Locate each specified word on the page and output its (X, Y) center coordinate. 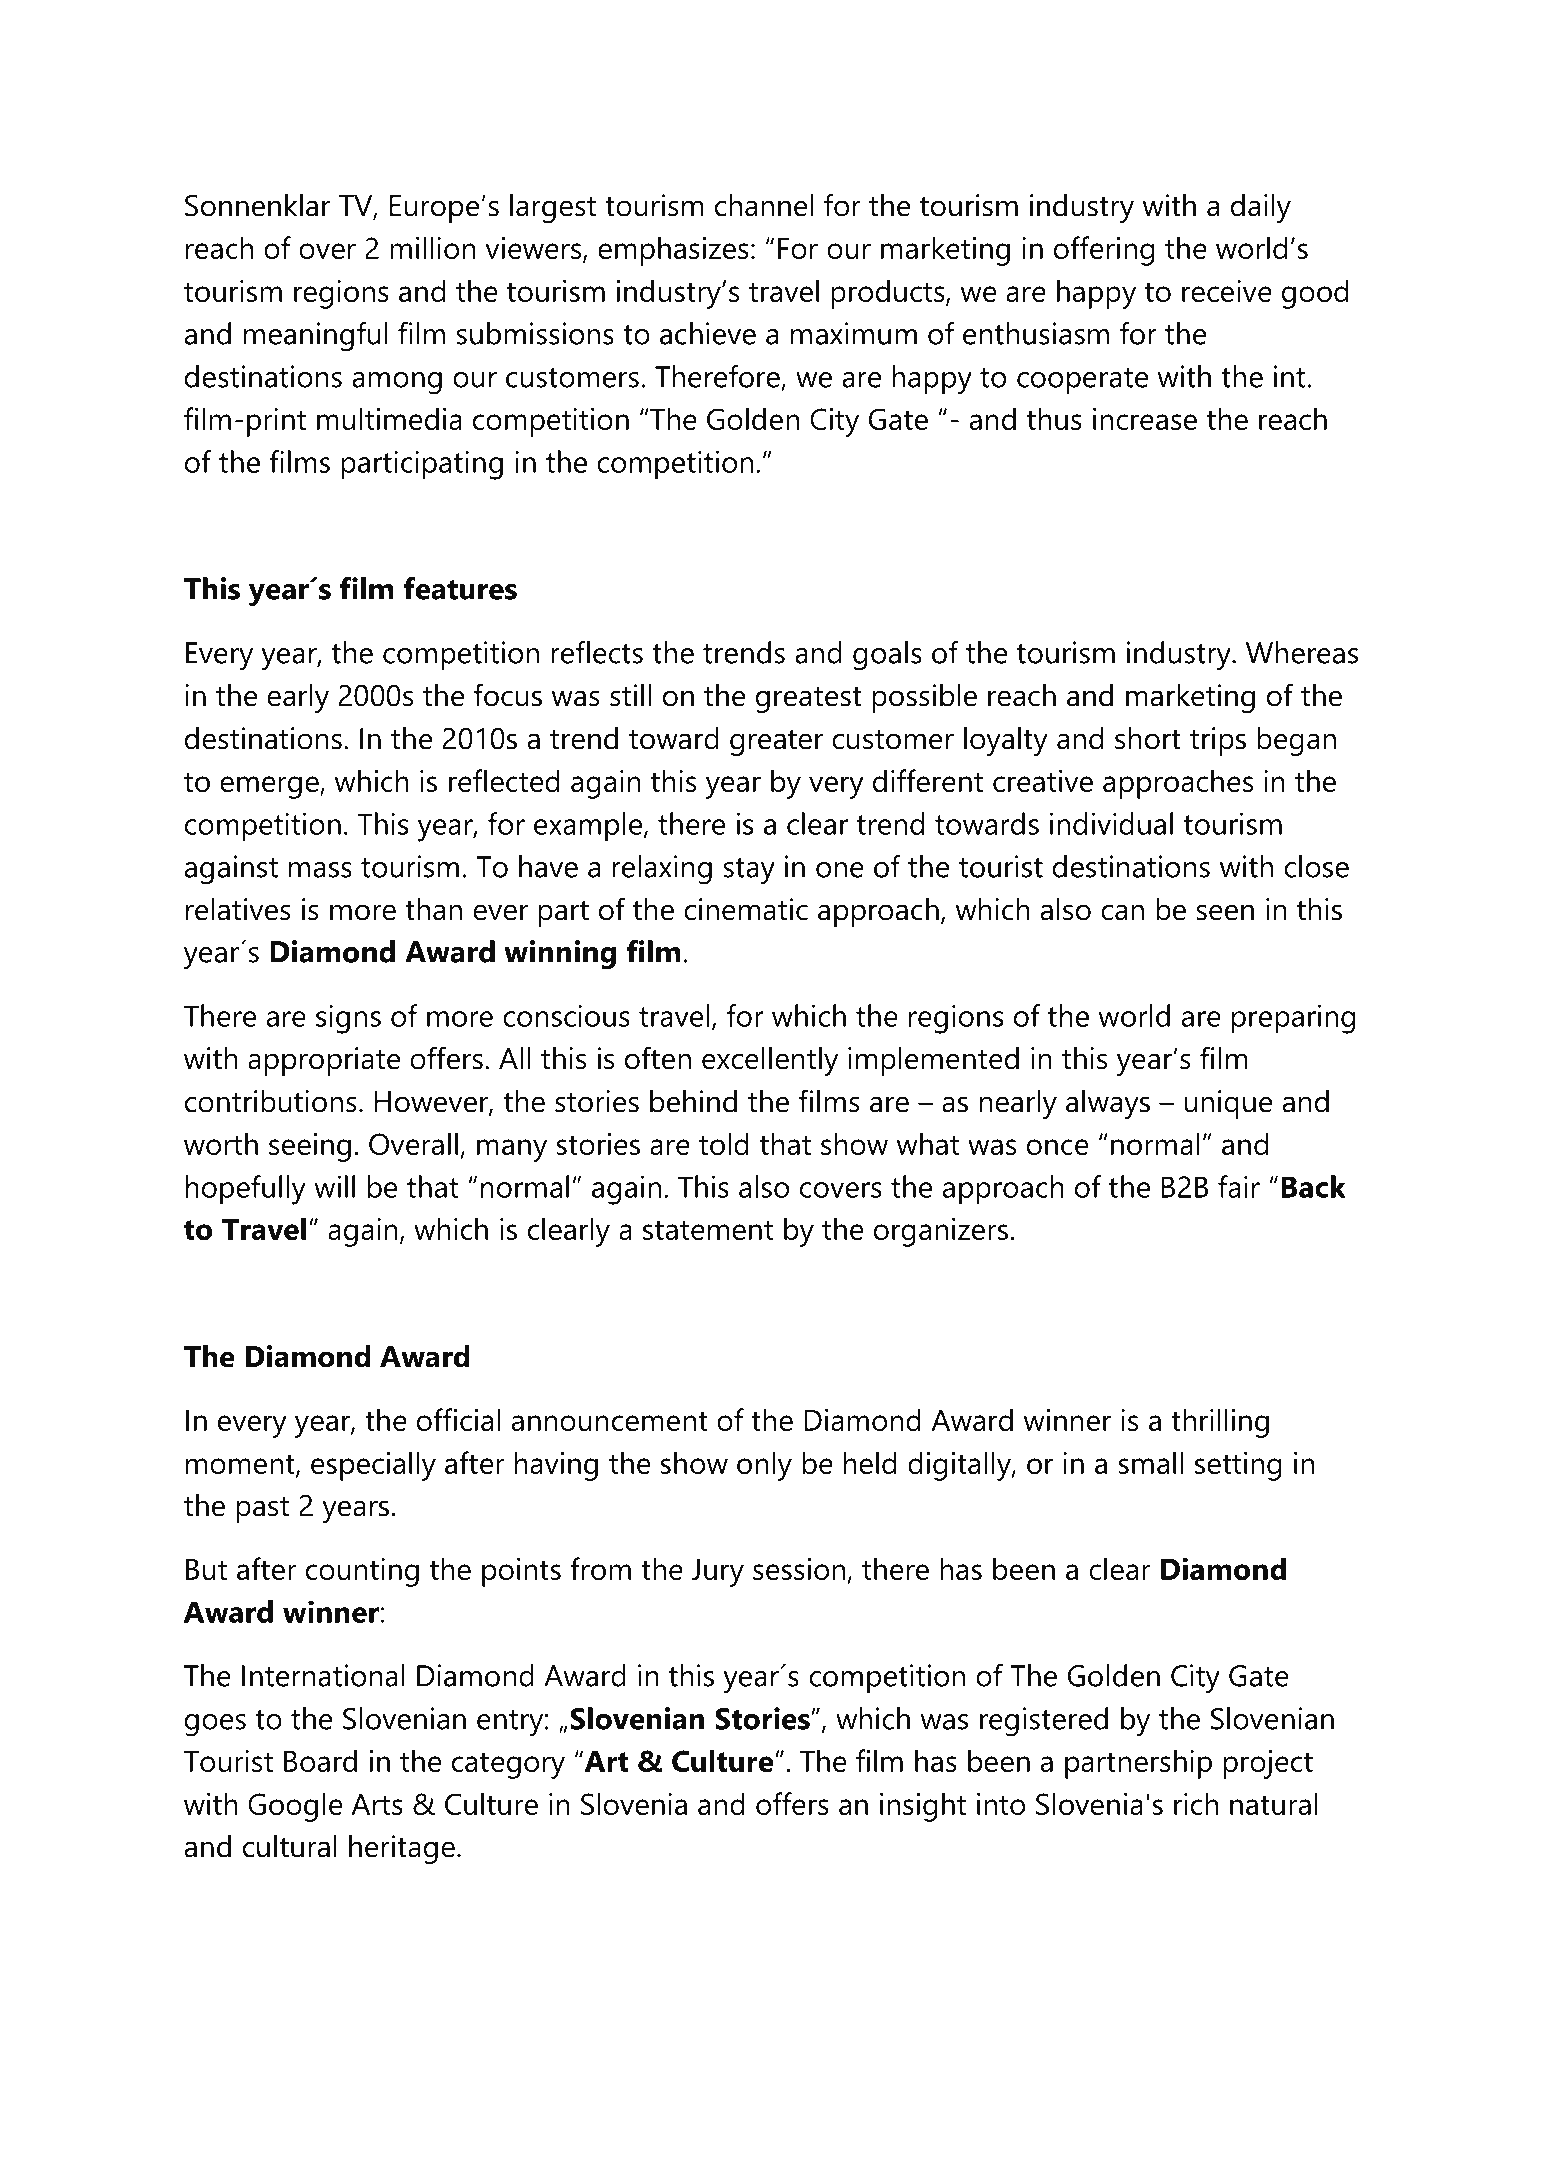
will (334, 1186)
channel (764, 205)
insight (923, 1807)
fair (1239, 1186)
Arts (377, 1804)
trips (1218, 741)
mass (320, 870)
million (433, 247)
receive (1227, 291)
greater (777, 743)
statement (708, 1230)
